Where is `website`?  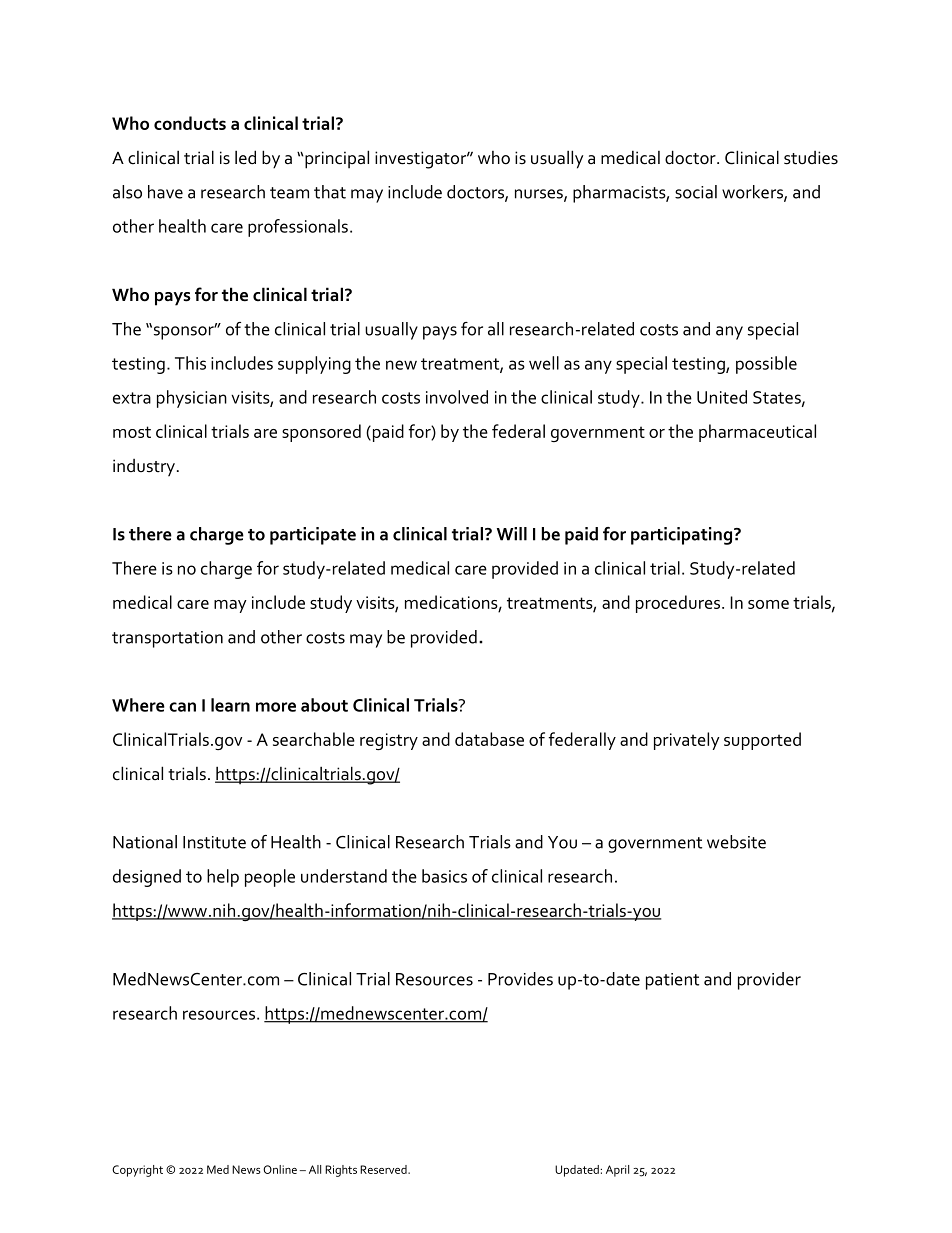
website is located at coordinates (736, 842).
